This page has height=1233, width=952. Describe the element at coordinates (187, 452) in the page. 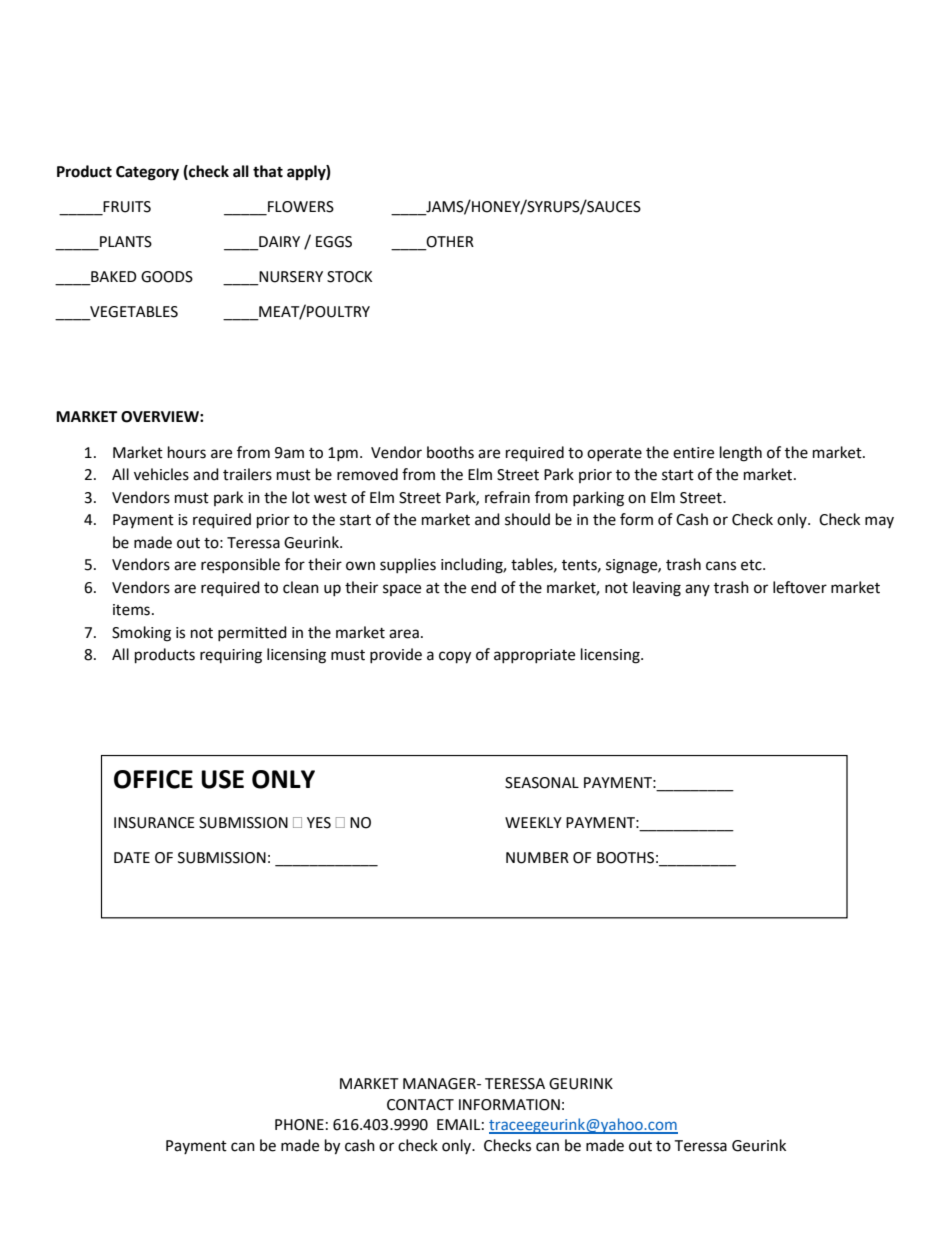

I see `hours` at that location.
